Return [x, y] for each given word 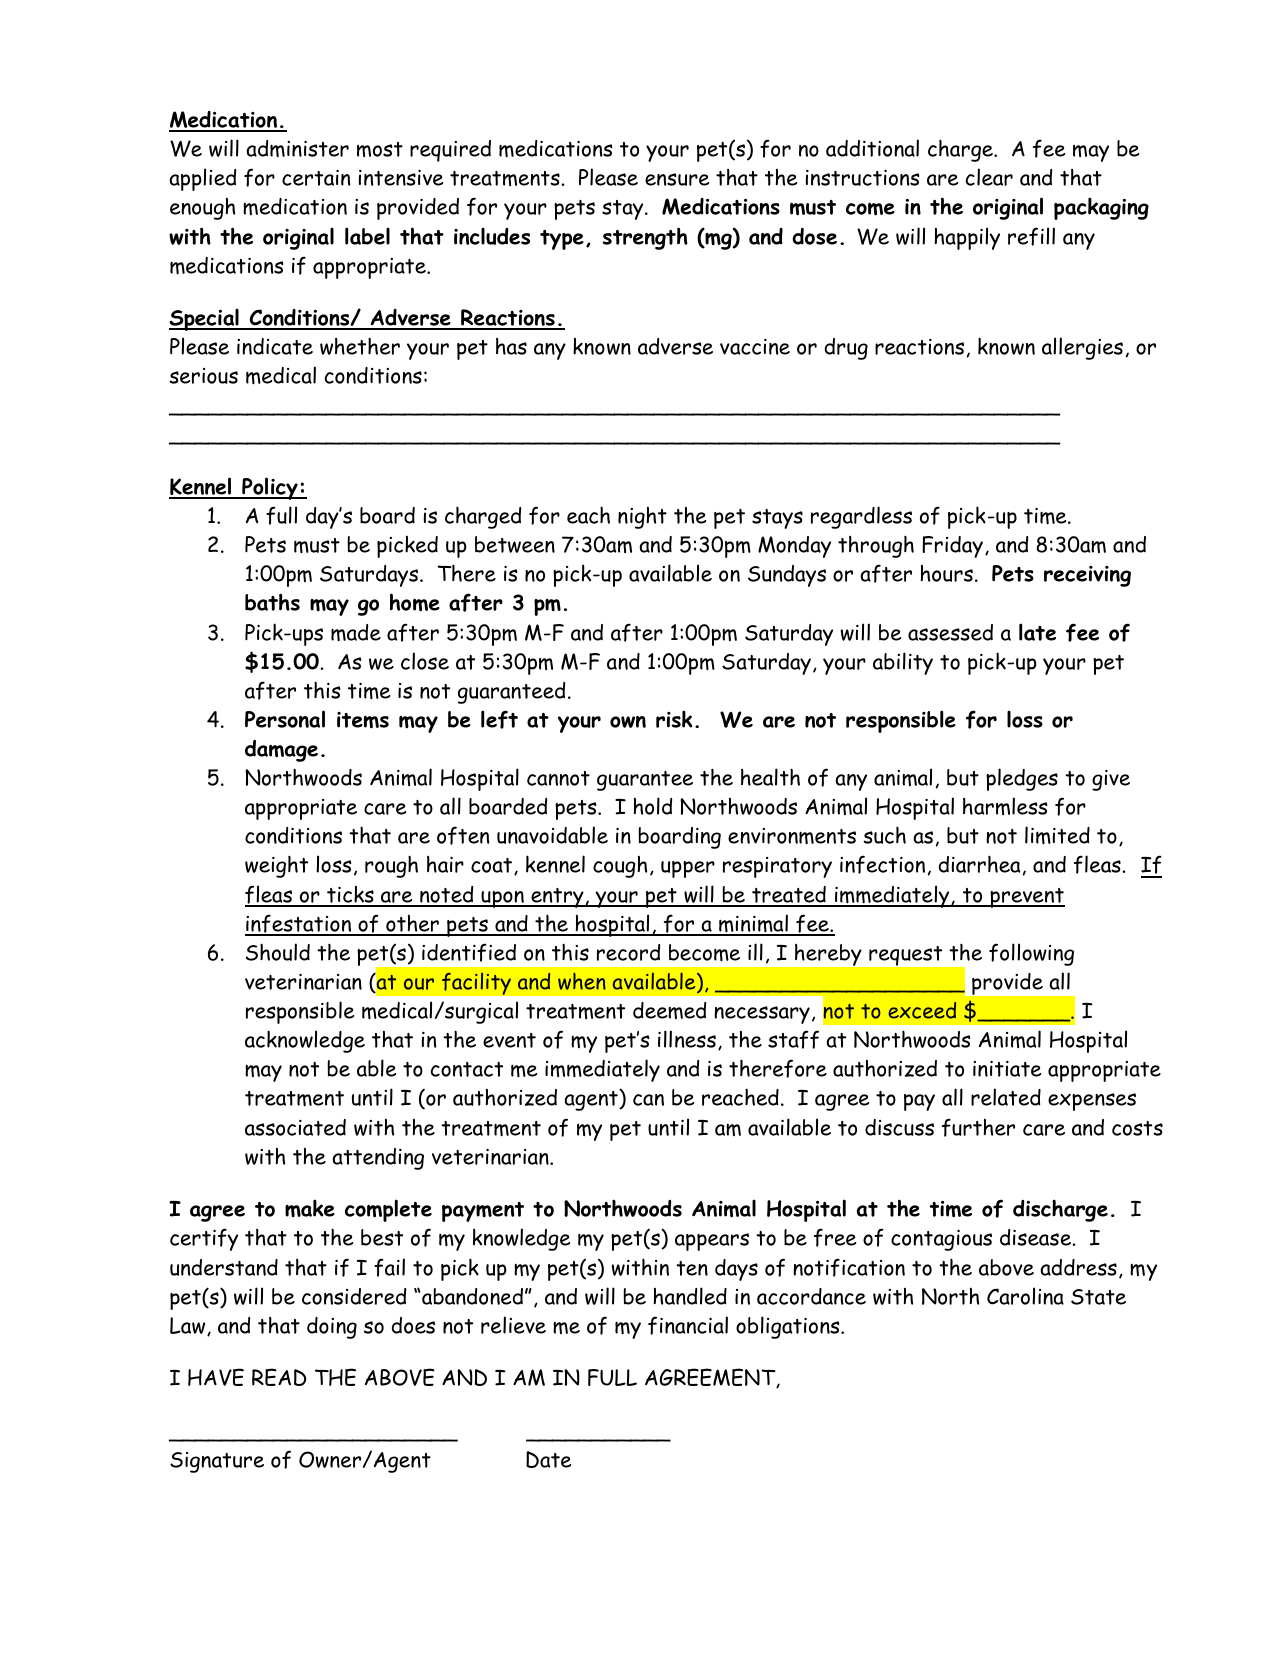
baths [272, 602]
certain [316, 178]
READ [279, 1377]
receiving [1087, 576]
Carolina [1025, 1296]
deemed [669, 1010]
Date [548, 1459]
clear [989, 177]
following [1031, 954]
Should [278, 952]
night [642, 518]
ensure [677, 179]
